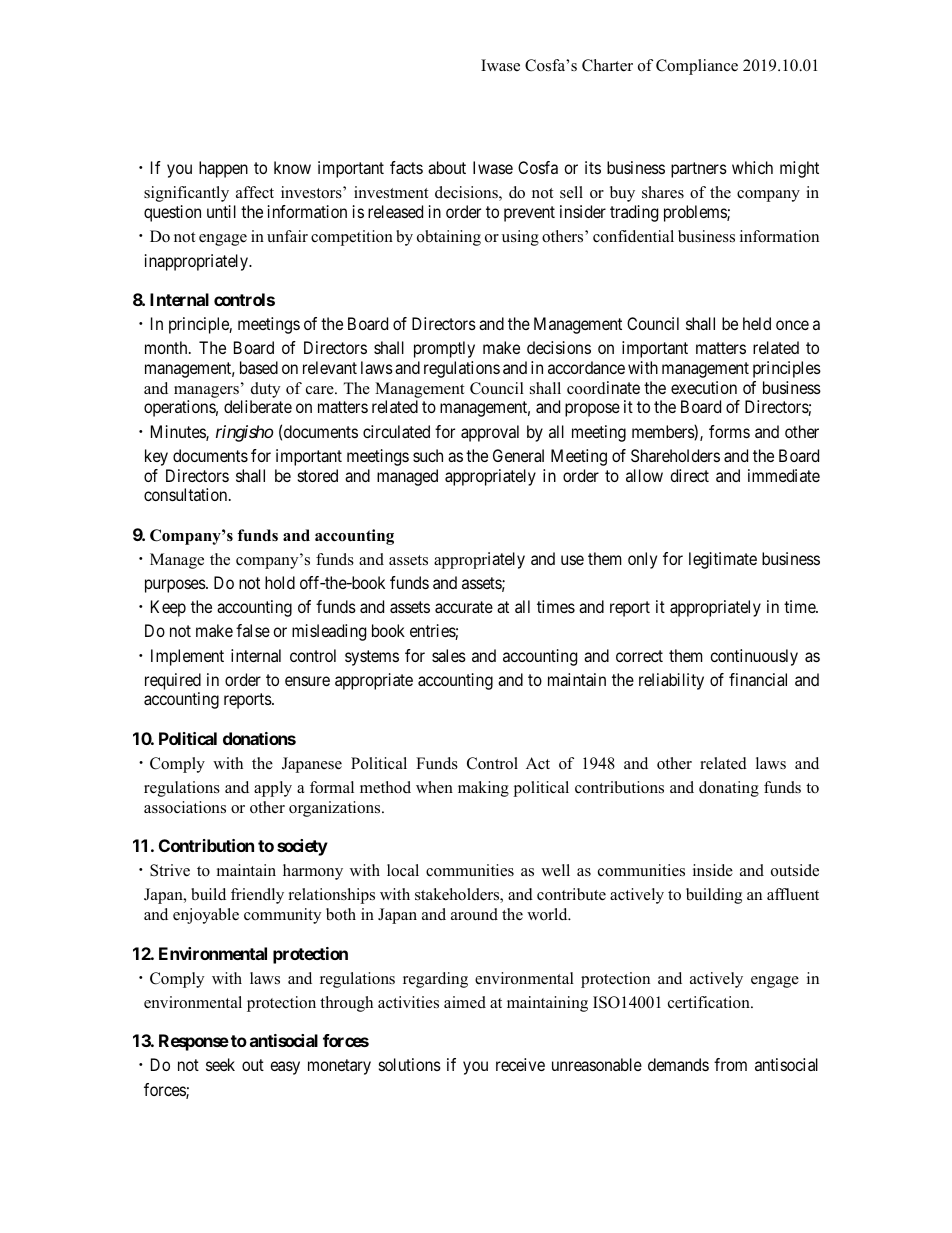 This page has height=1233, width=952. Describe the element at coordinates (258, 406) in the page. I see `deliberate` at that location.
